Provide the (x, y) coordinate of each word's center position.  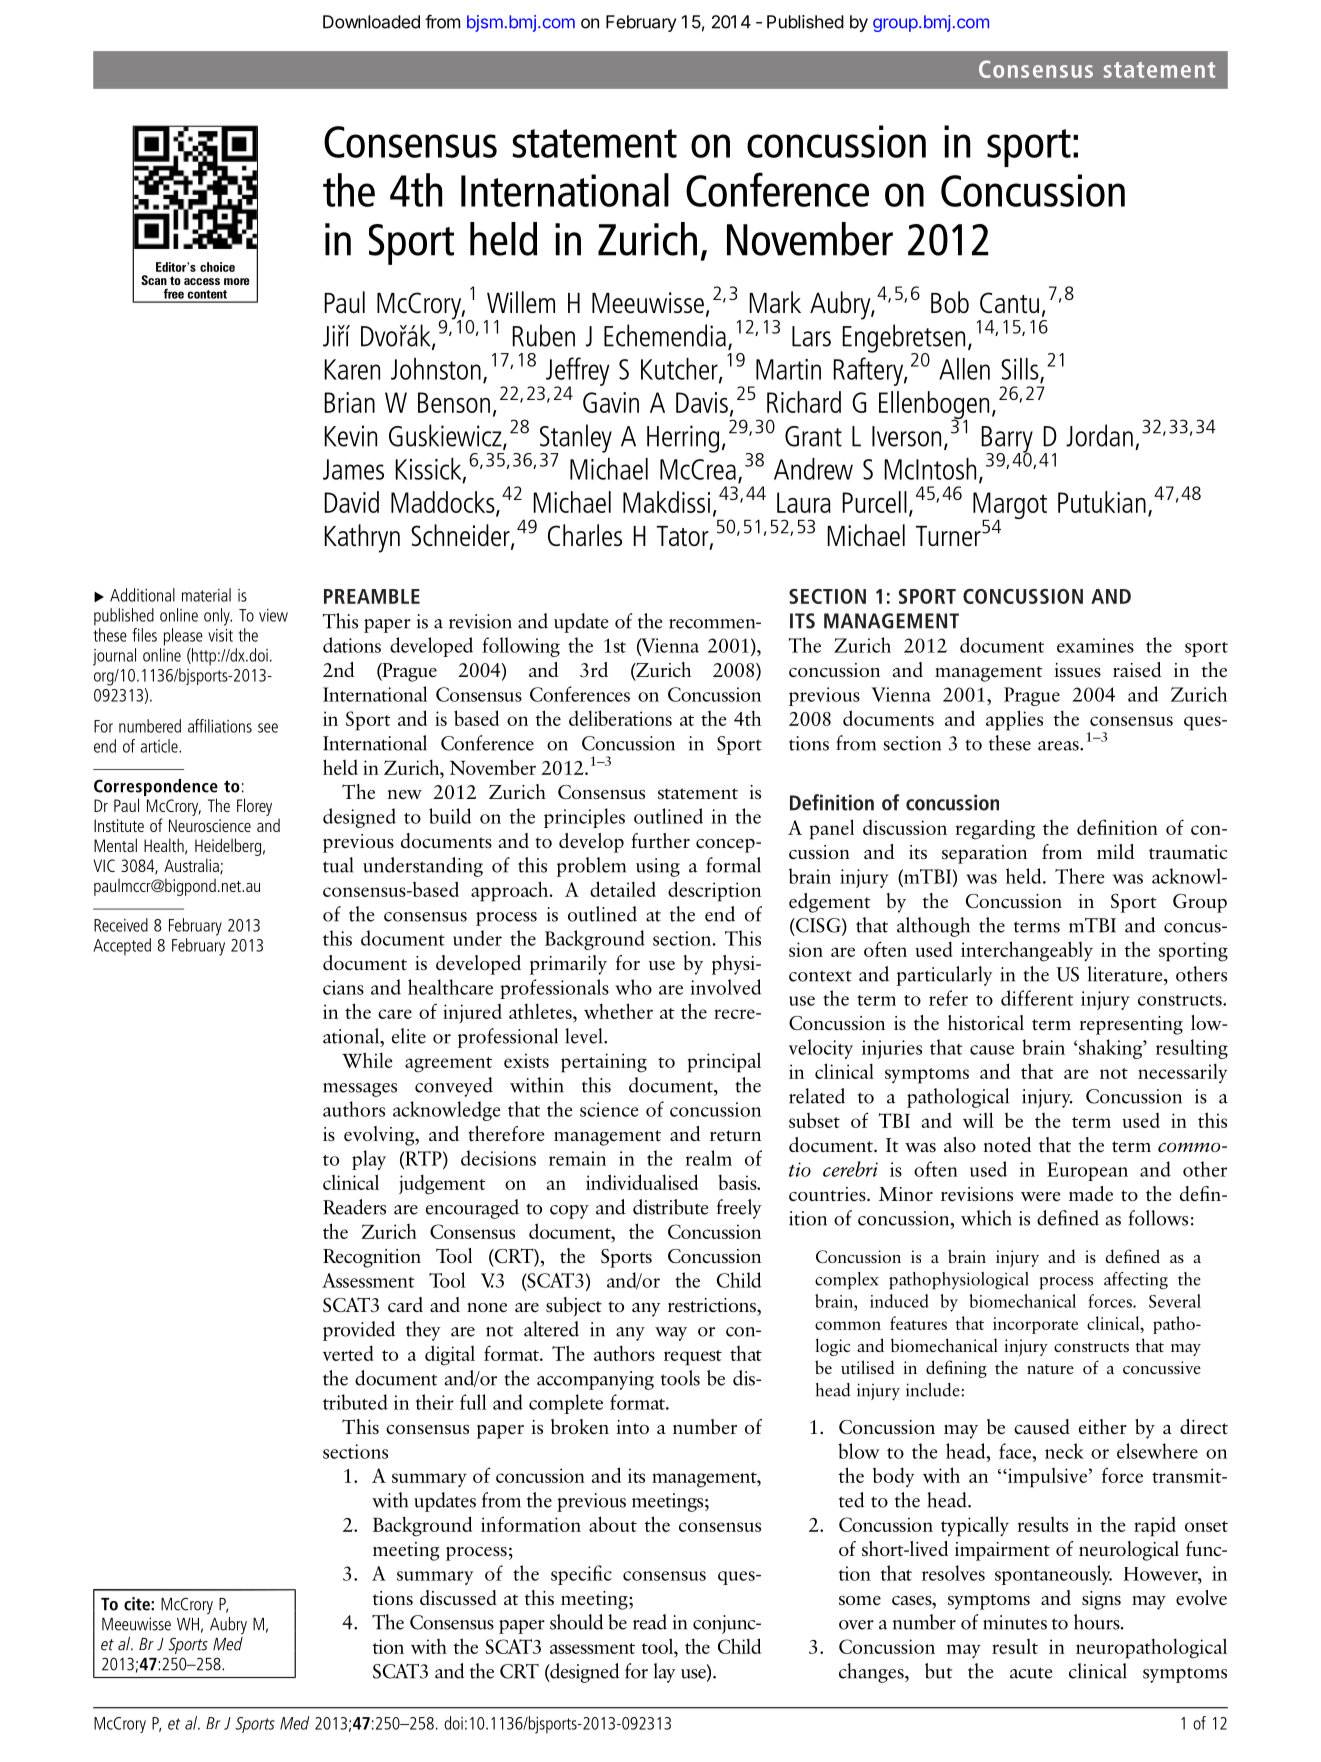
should (576, 1622)
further (660, 840)
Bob (950, 302)
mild (1115, 851)
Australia (192, 866)
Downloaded (371, 22)
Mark (775, 302)
